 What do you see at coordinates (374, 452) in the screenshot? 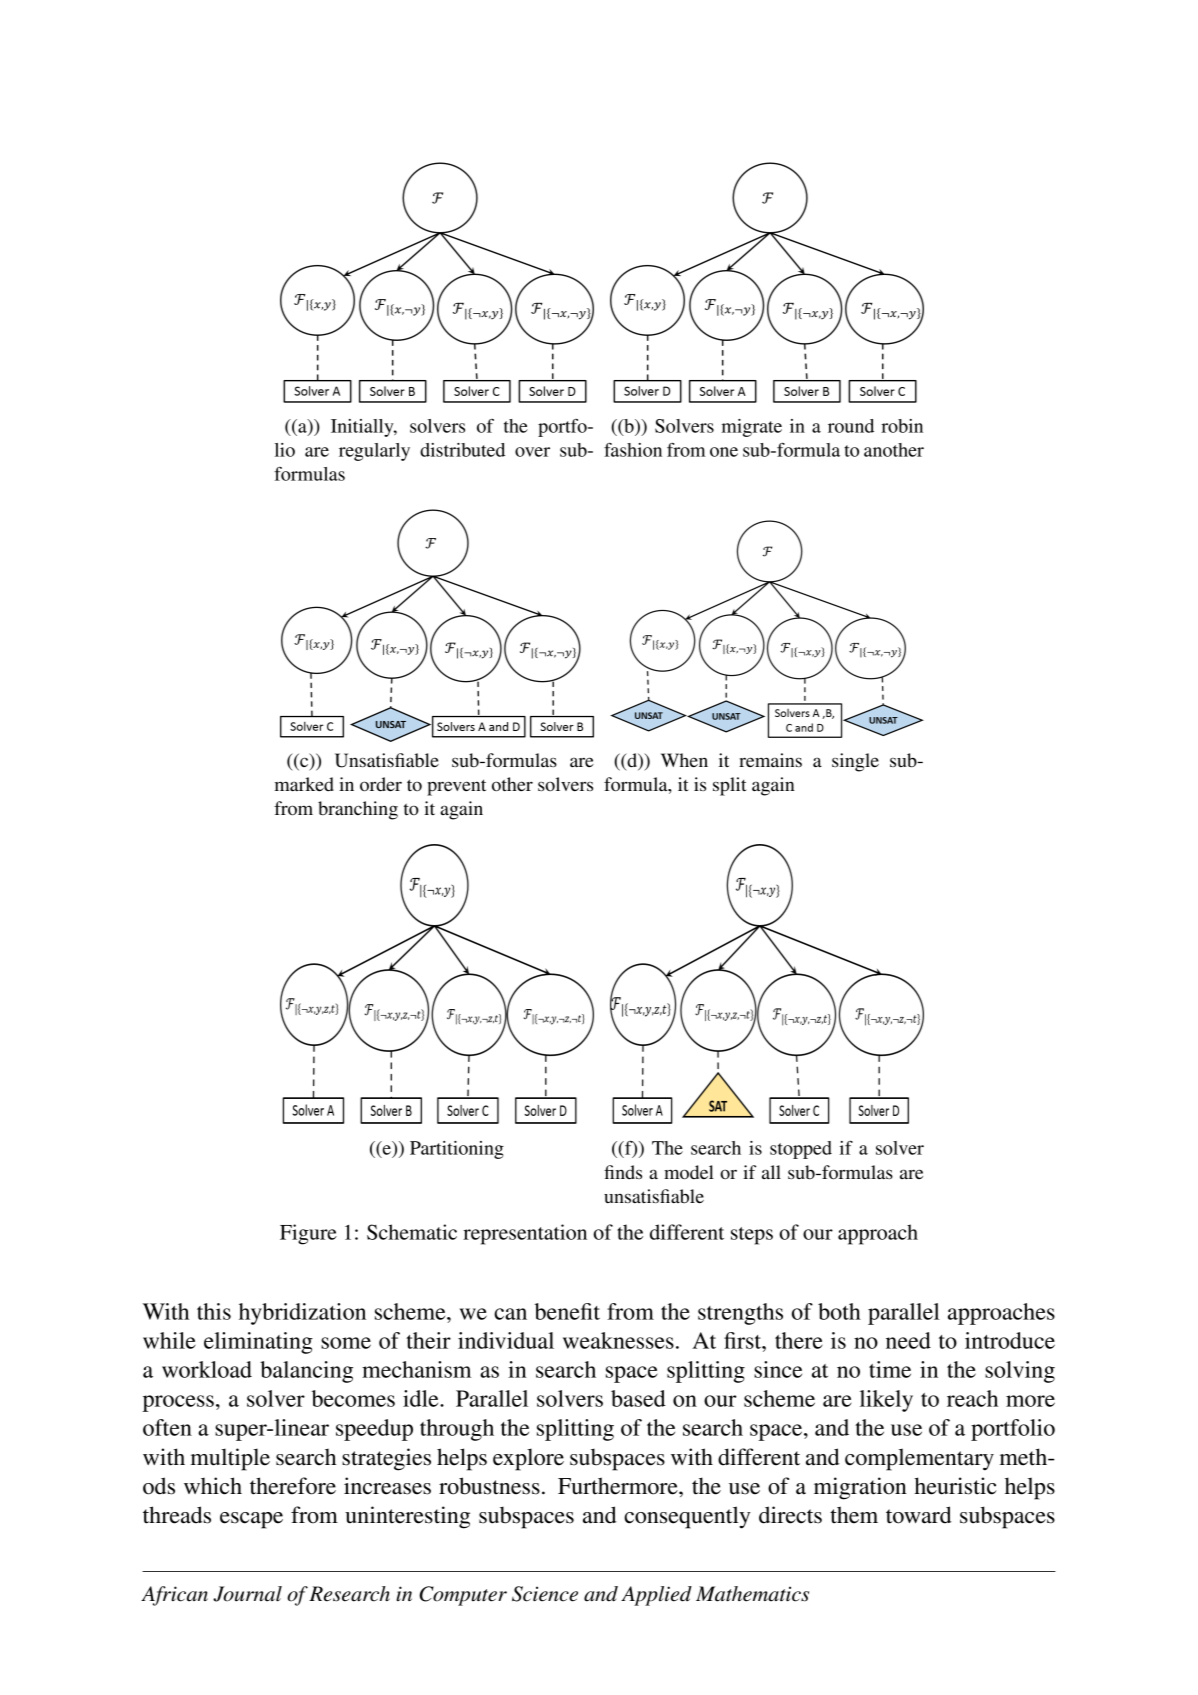
I see `regularly` at bounding box center [374, 452].
